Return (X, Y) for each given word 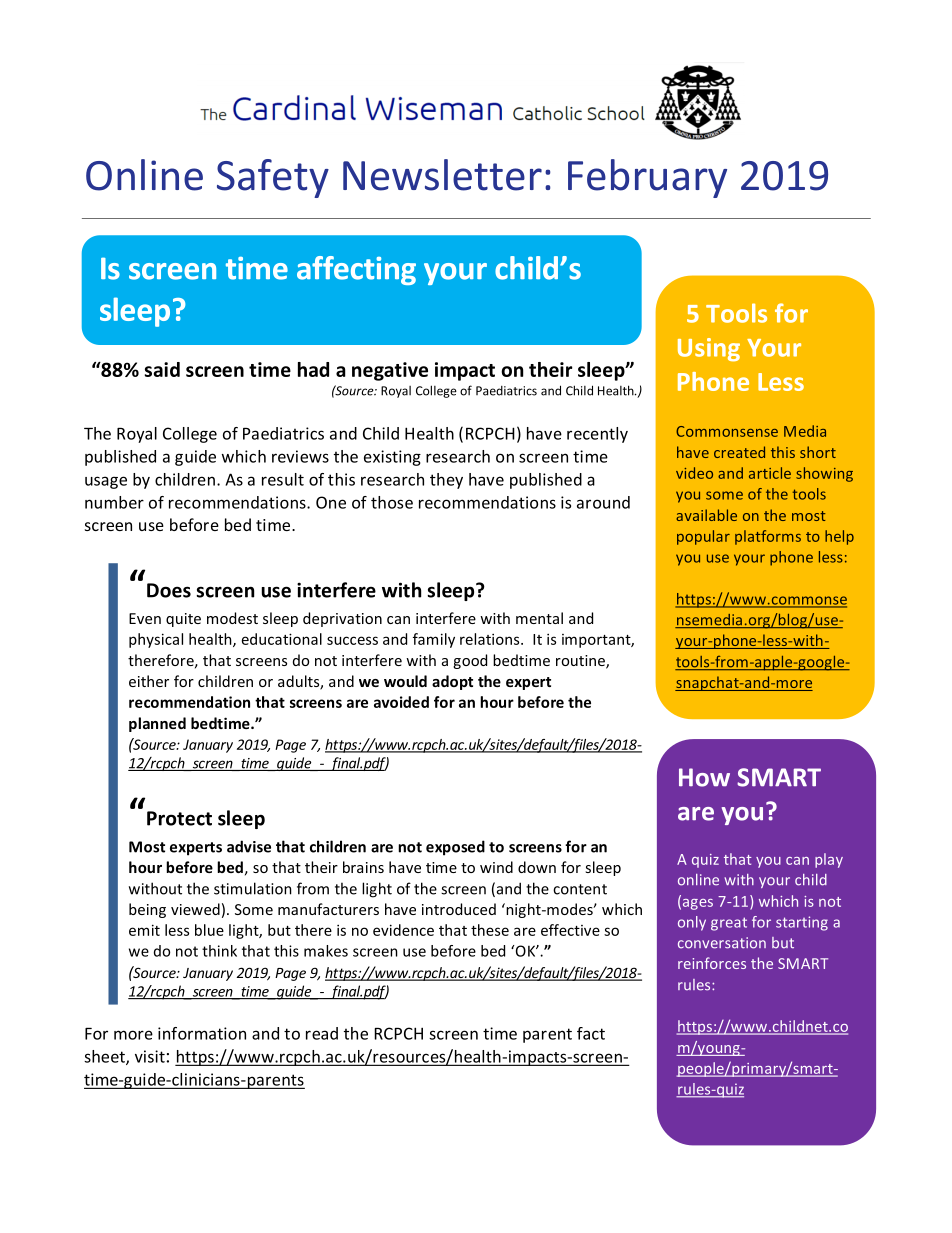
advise (249, 846)
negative (390, 371)
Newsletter (442, 175)
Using (709, 350)
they (446, 481)
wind (496, 867)
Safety (273, 178)
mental (539, 618)
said (162, 369)
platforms (768, 537)
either (149, 681)
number (114, 502)
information (202, 1033)
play (829, 860)
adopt (452, 682)
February (647, 178)
